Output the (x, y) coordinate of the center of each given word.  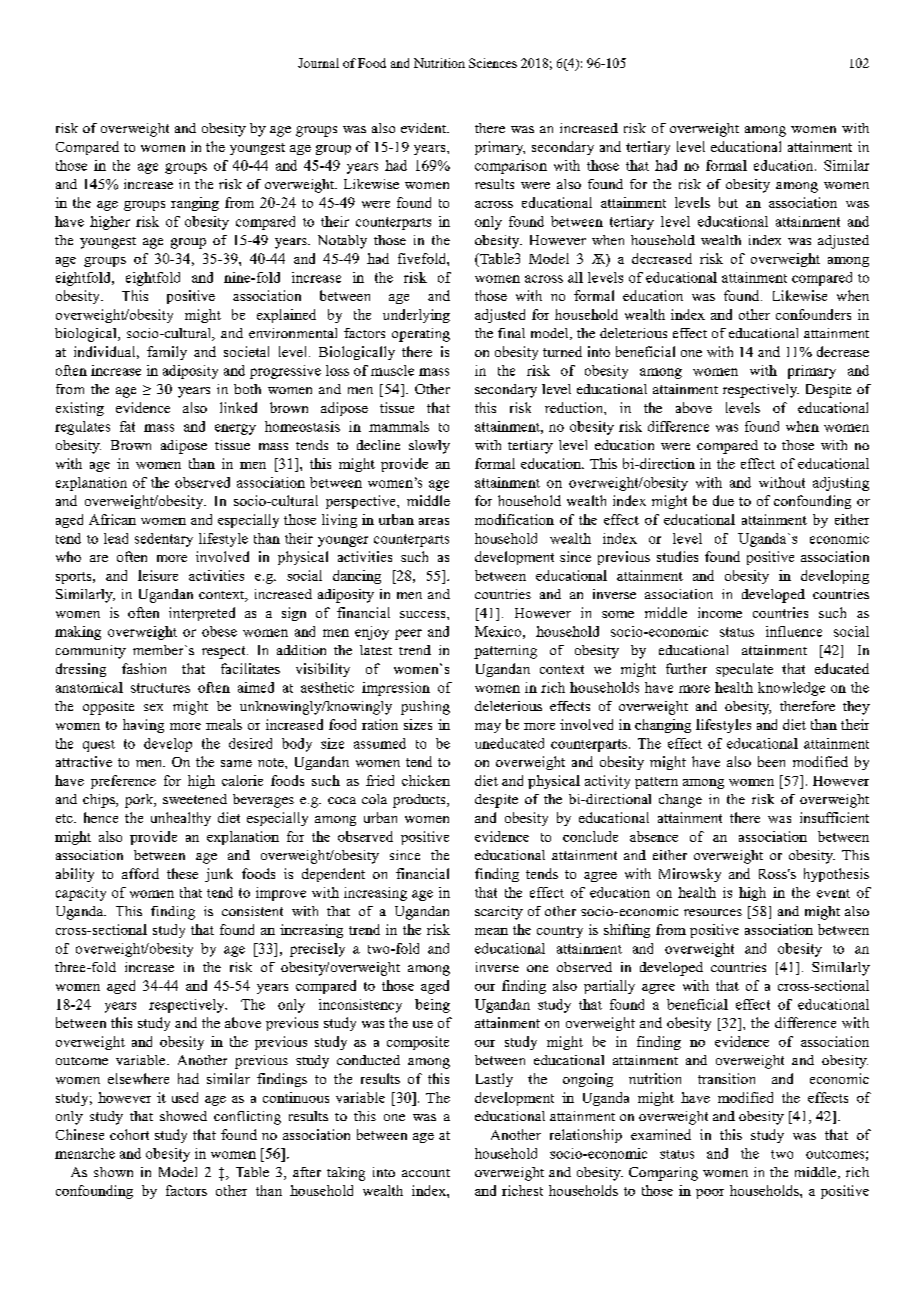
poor (710, 1194)
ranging (195, 204)
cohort (129, 1134)
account (426, 1173)
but (728, 202)
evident (424, 128)
